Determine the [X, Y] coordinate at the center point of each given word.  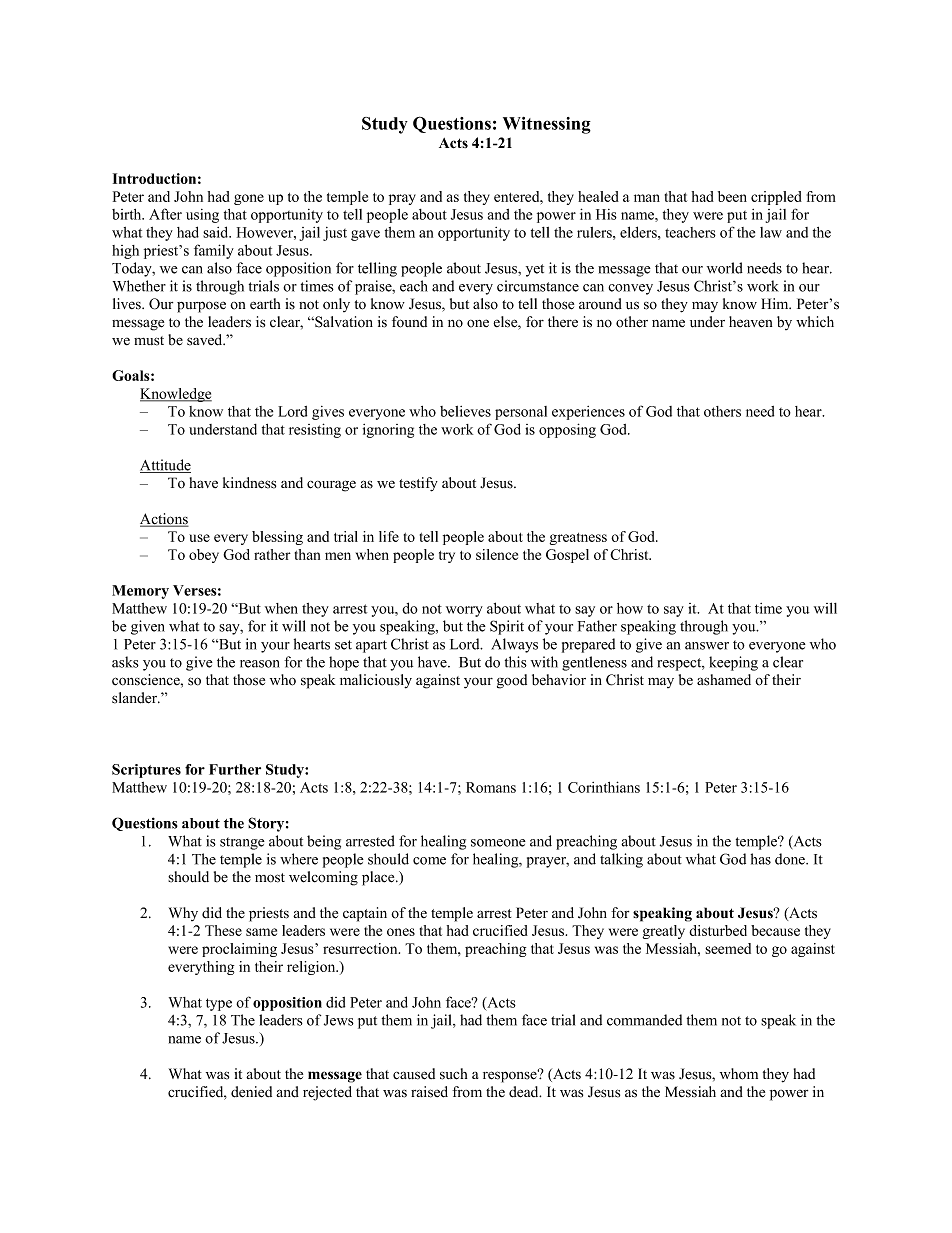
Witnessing [547, 125]
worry [464, 611]
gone [249, 199]
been [732, 196]
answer [707, 646]
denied [251, 1092]
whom [739, 1074]
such [453, 1074]
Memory [140, 592]
